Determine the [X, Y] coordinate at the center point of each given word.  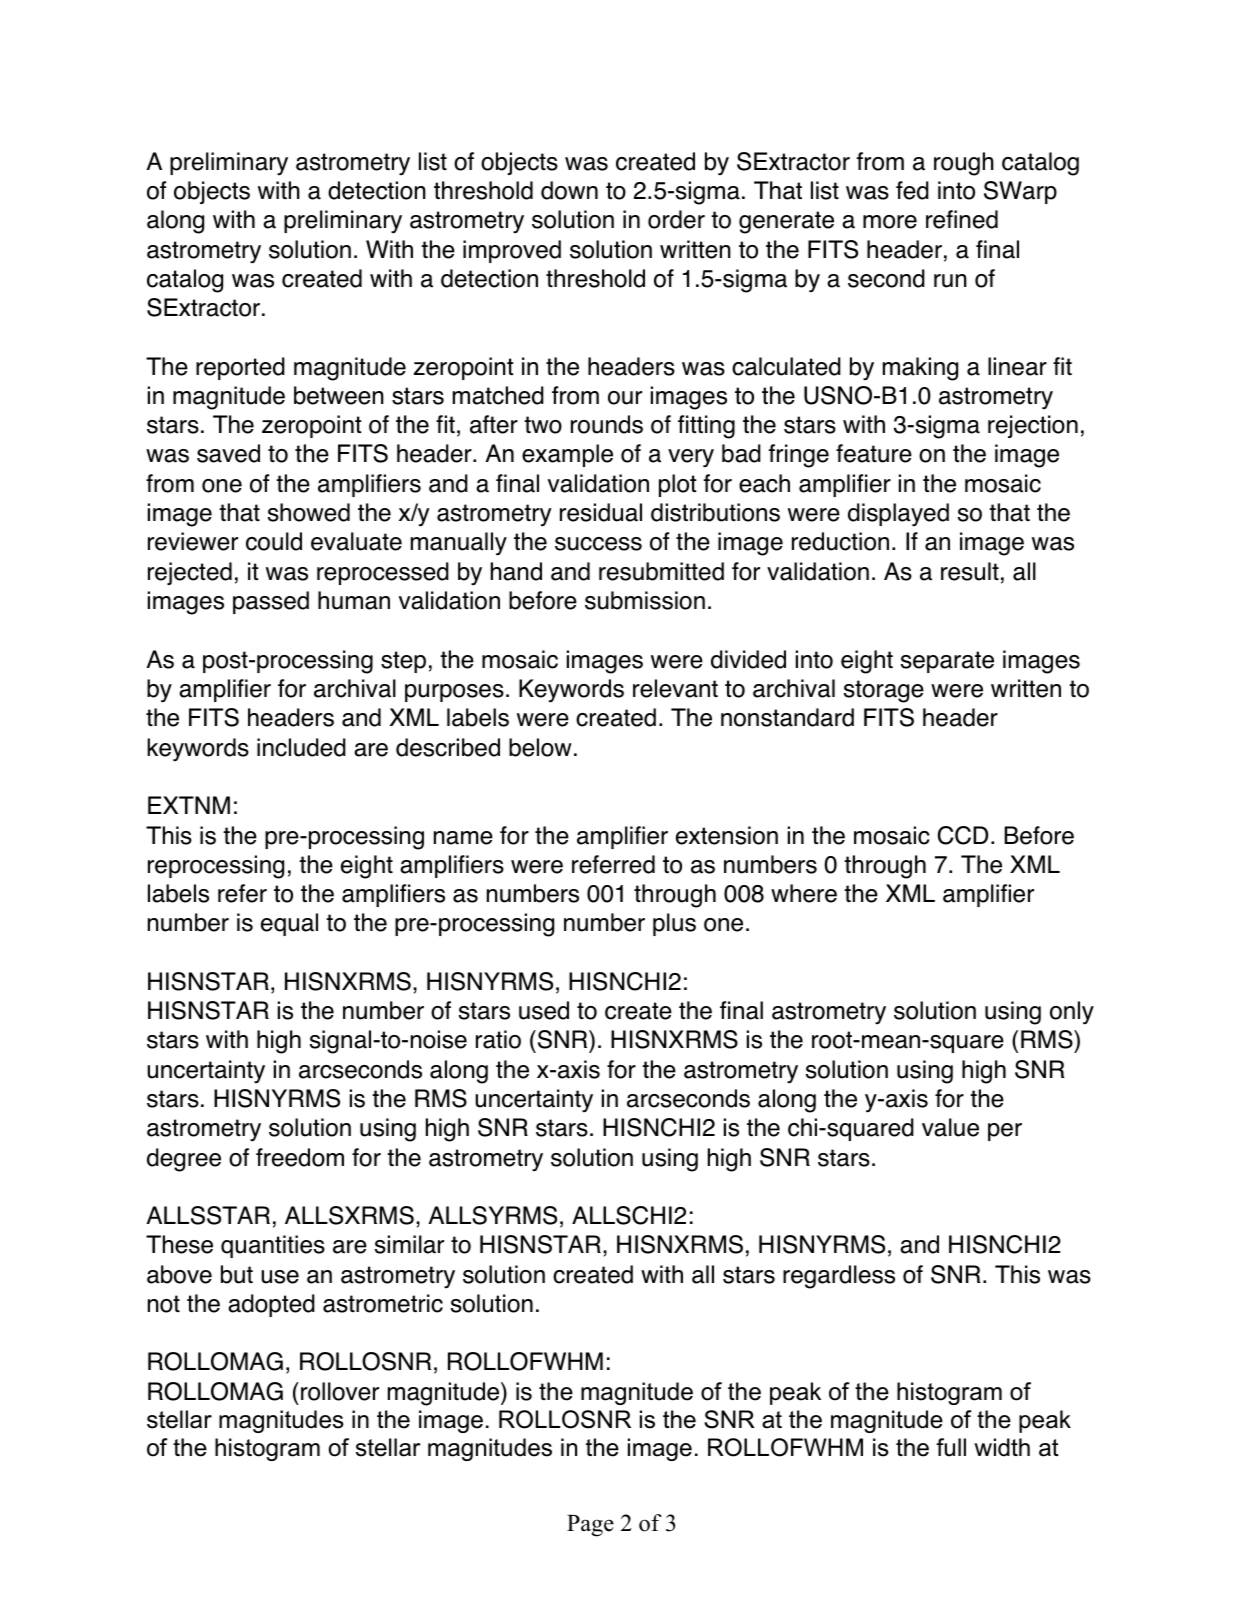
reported [240, 368]
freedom [300, 1157]
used [544, 1010]
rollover [340, 1391]
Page [590, 1526]
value [950, 1127]
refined [962, 219]
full [951, 1447]
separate [947, 662]
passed [271, 602]
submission [645, 600]
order [676, 219]
